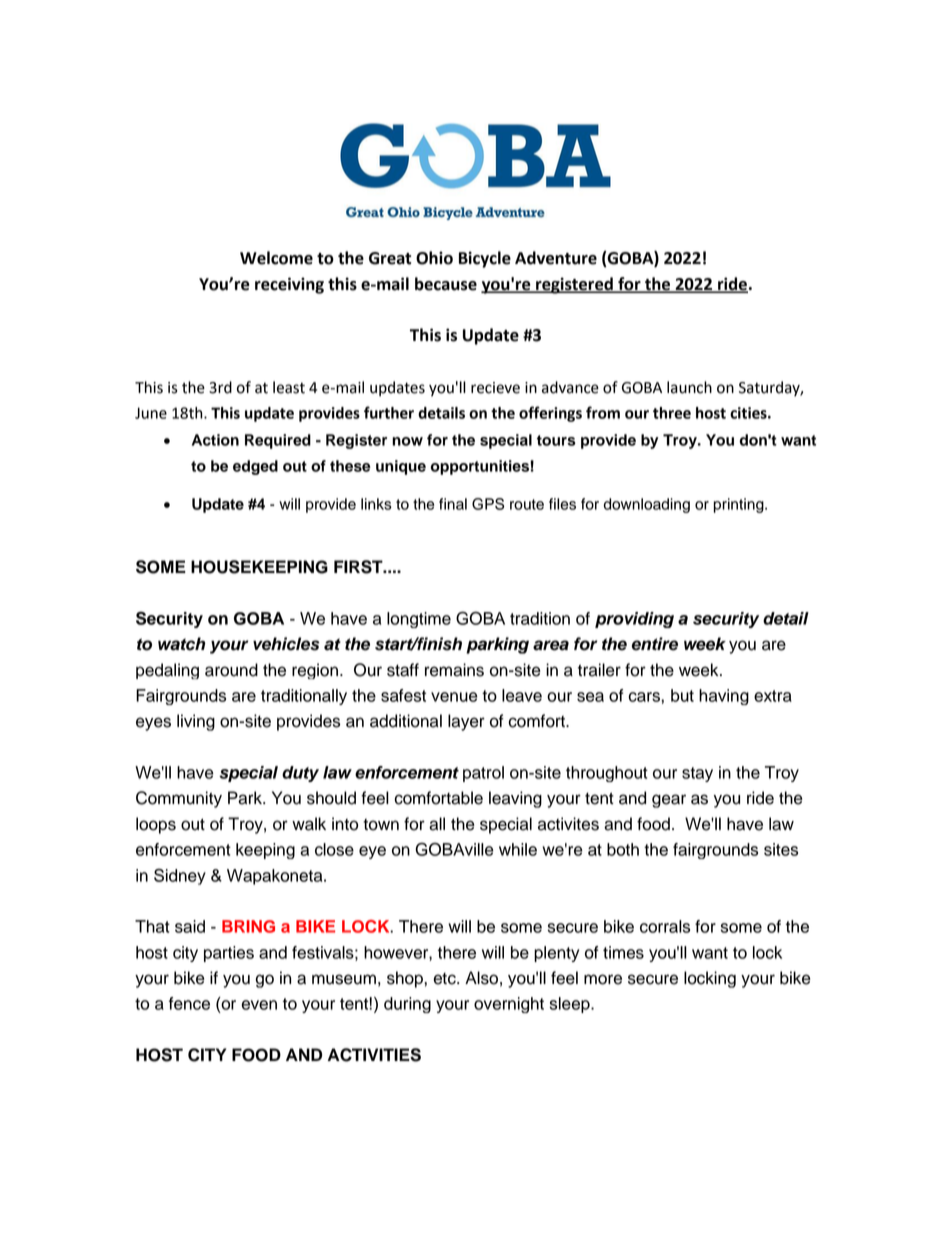 Image resolution: width=952 pixels, height=1233 pixels. What do you see at coordinates (255, 467) in the screenshot?
I see `edged` at bounding box center [255, 467].
